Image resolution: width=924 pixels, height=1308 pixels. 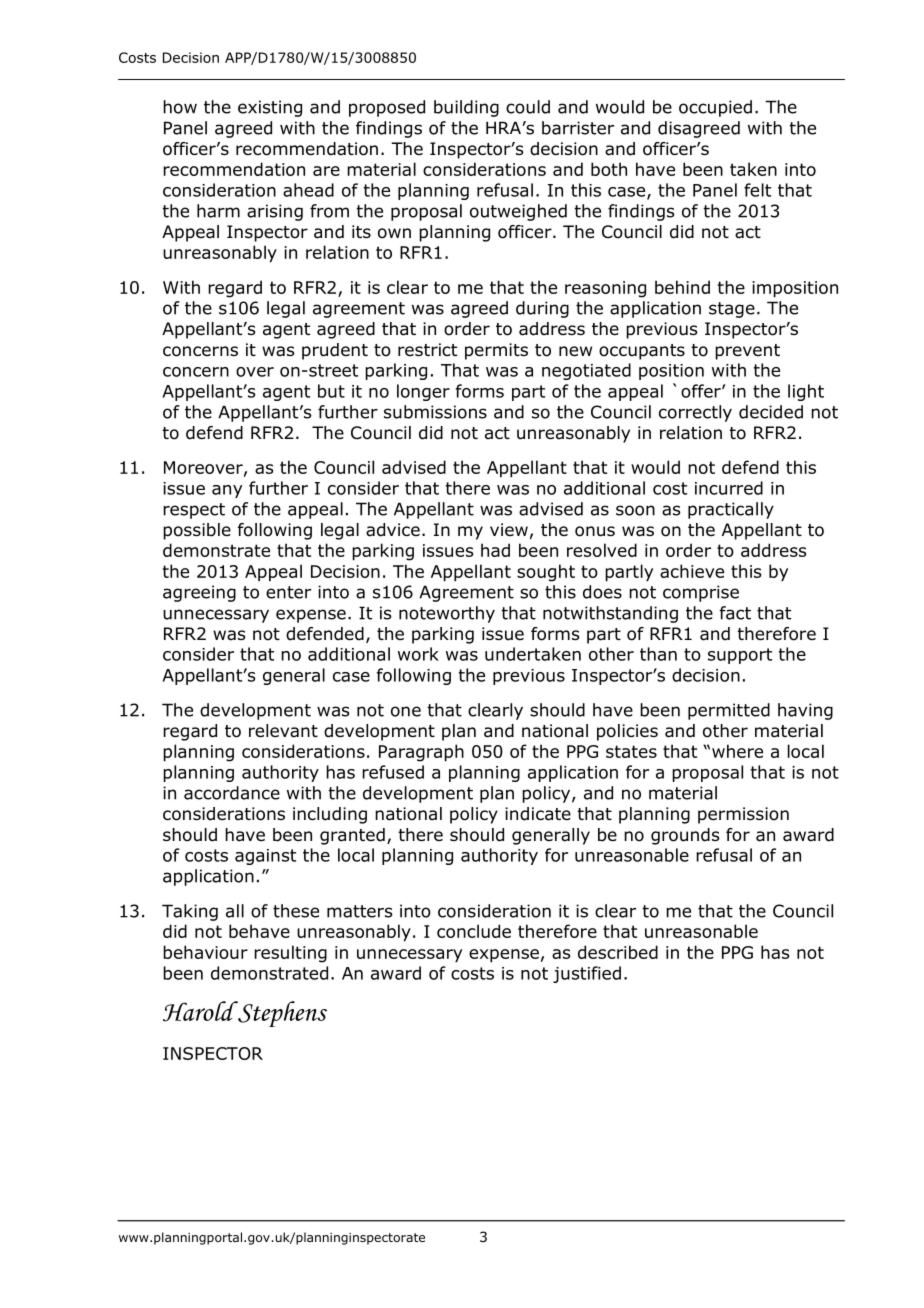 I want to click on building, so click(x=466, y=108).
